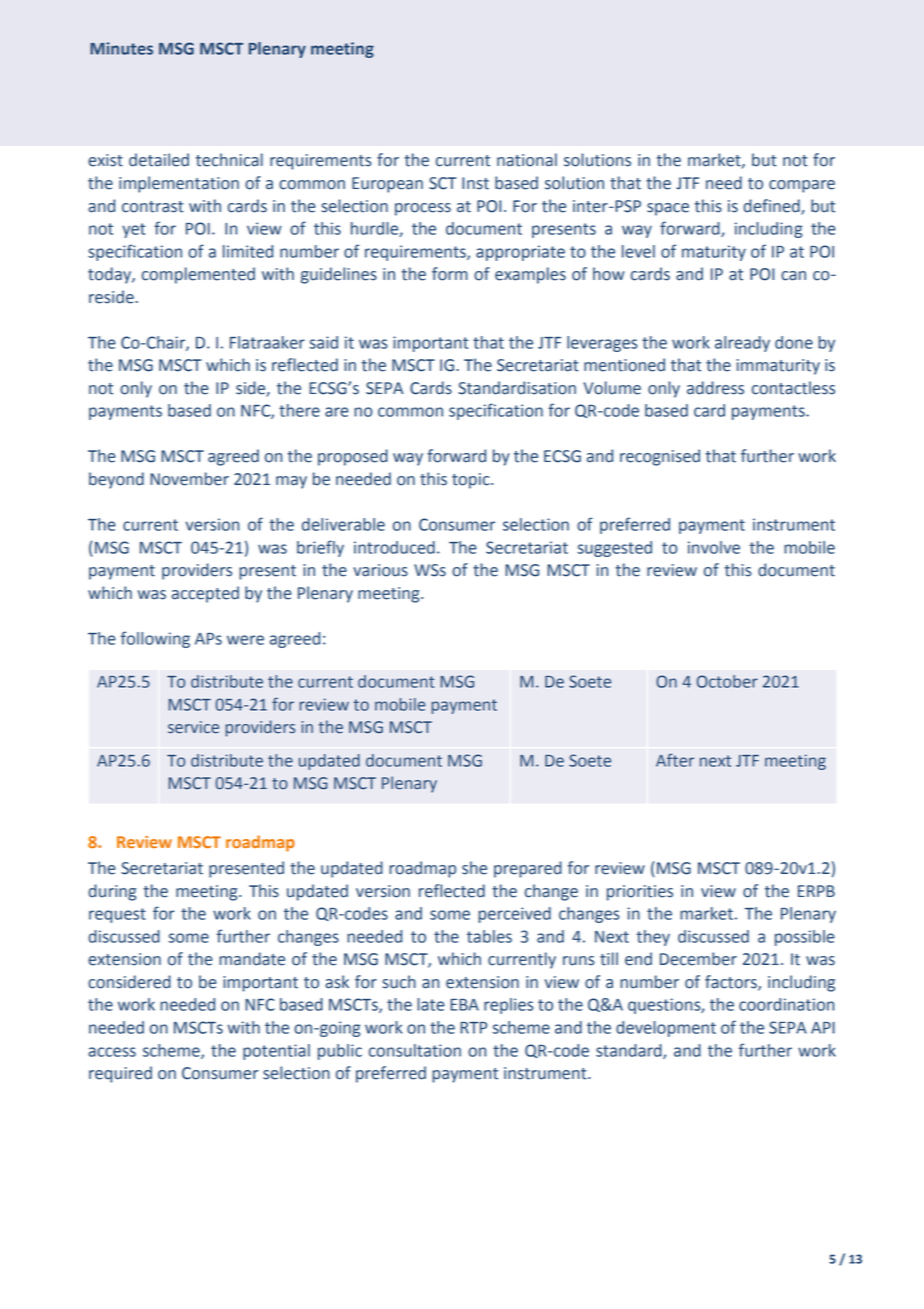  I want to click on involve, so click(714, 547).
